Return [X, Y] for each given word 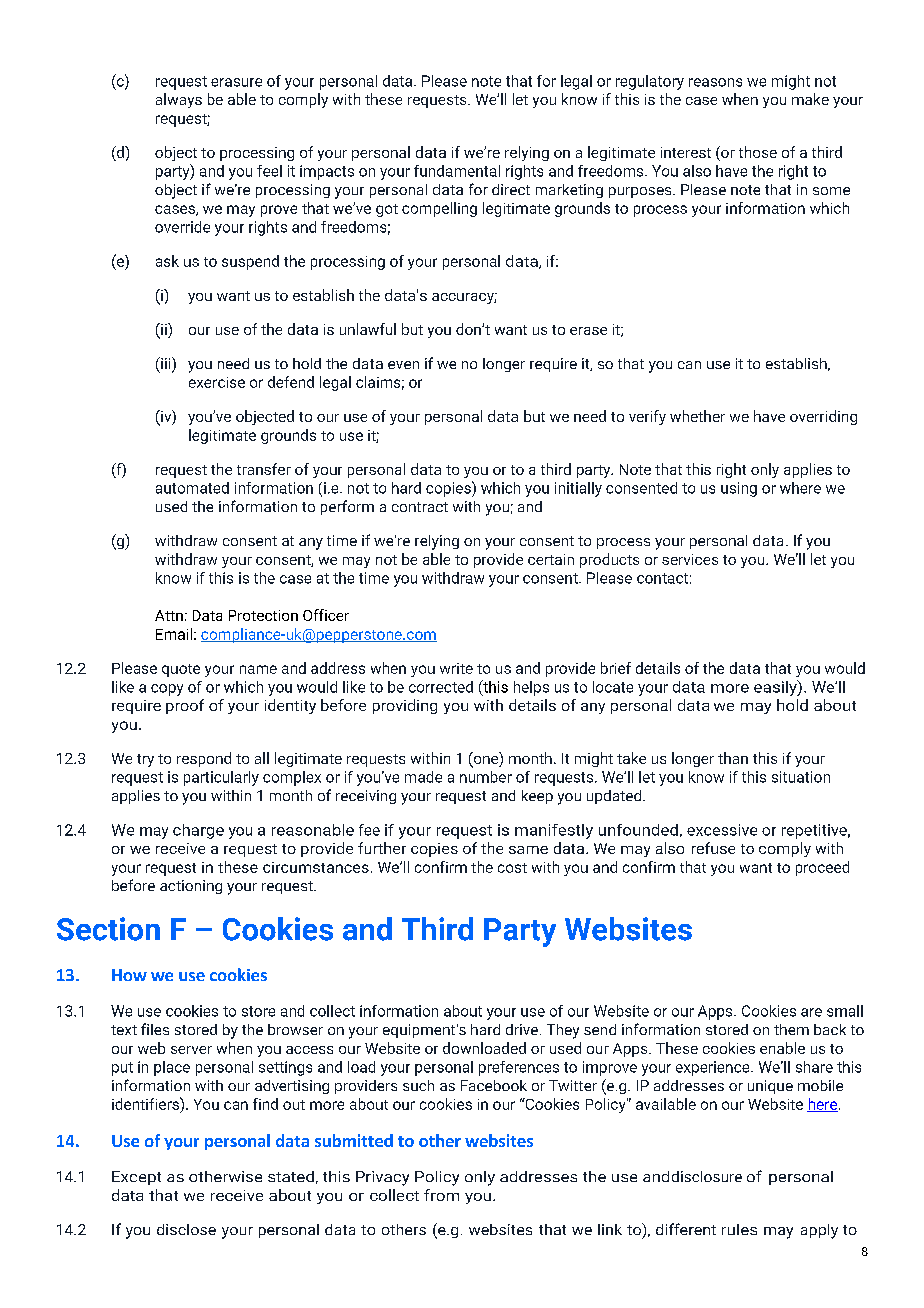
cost [512, 868]
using [739, 489]
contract [420, 507]
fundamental [457, 171]
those [758, 152]
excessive [722, 830]
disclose [186, 1229]
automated [192, 488]
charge [198, 831]
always [179, 100]
